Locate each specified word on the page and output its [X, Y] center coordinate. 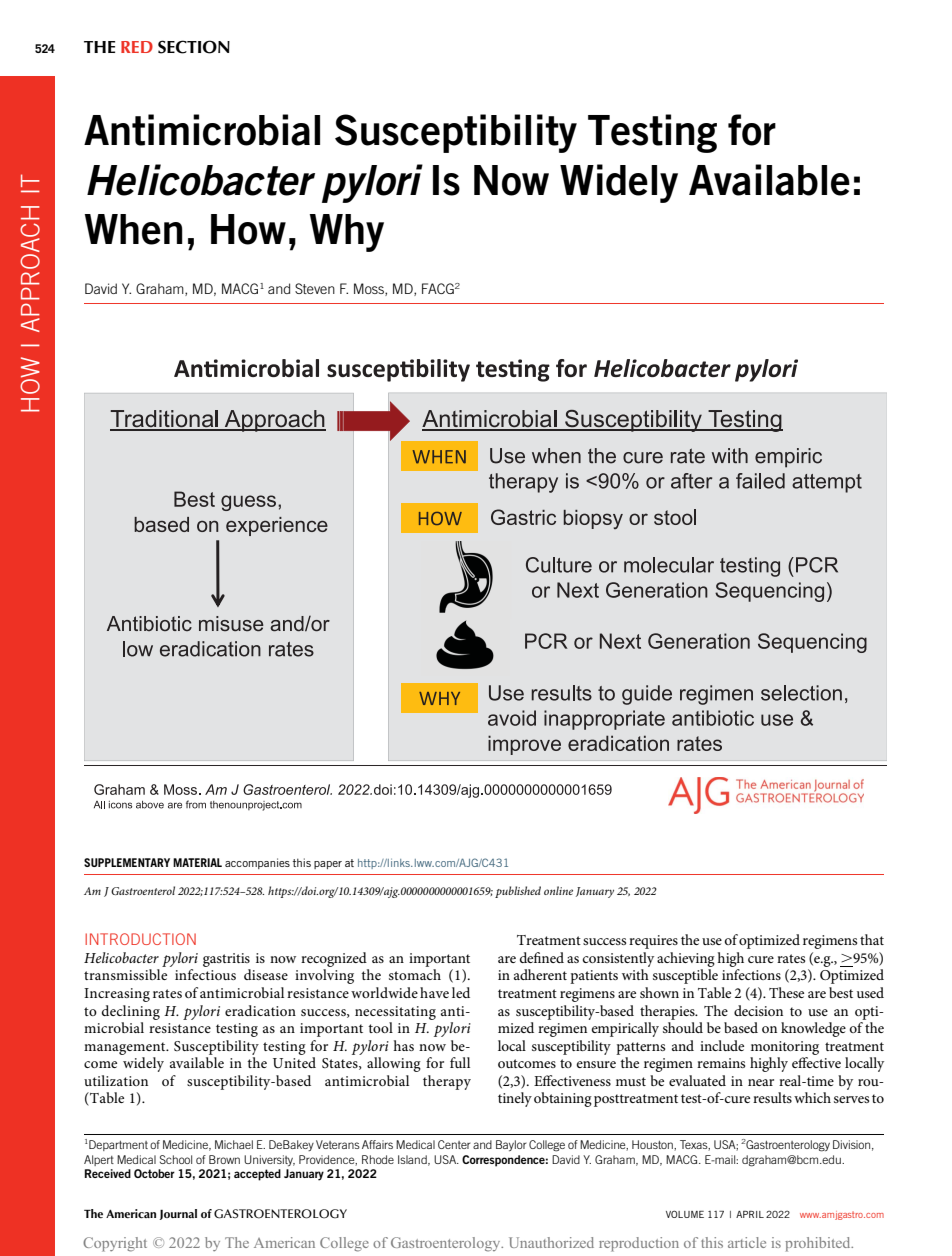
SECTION [194, 47]
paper [328, 865]
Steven [315, 288]
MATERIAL [197, 862]
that [872, 939]
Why [346, 233]
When [133, 229]
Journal [178, 1214]
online [558, 890]
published [518, 892]
